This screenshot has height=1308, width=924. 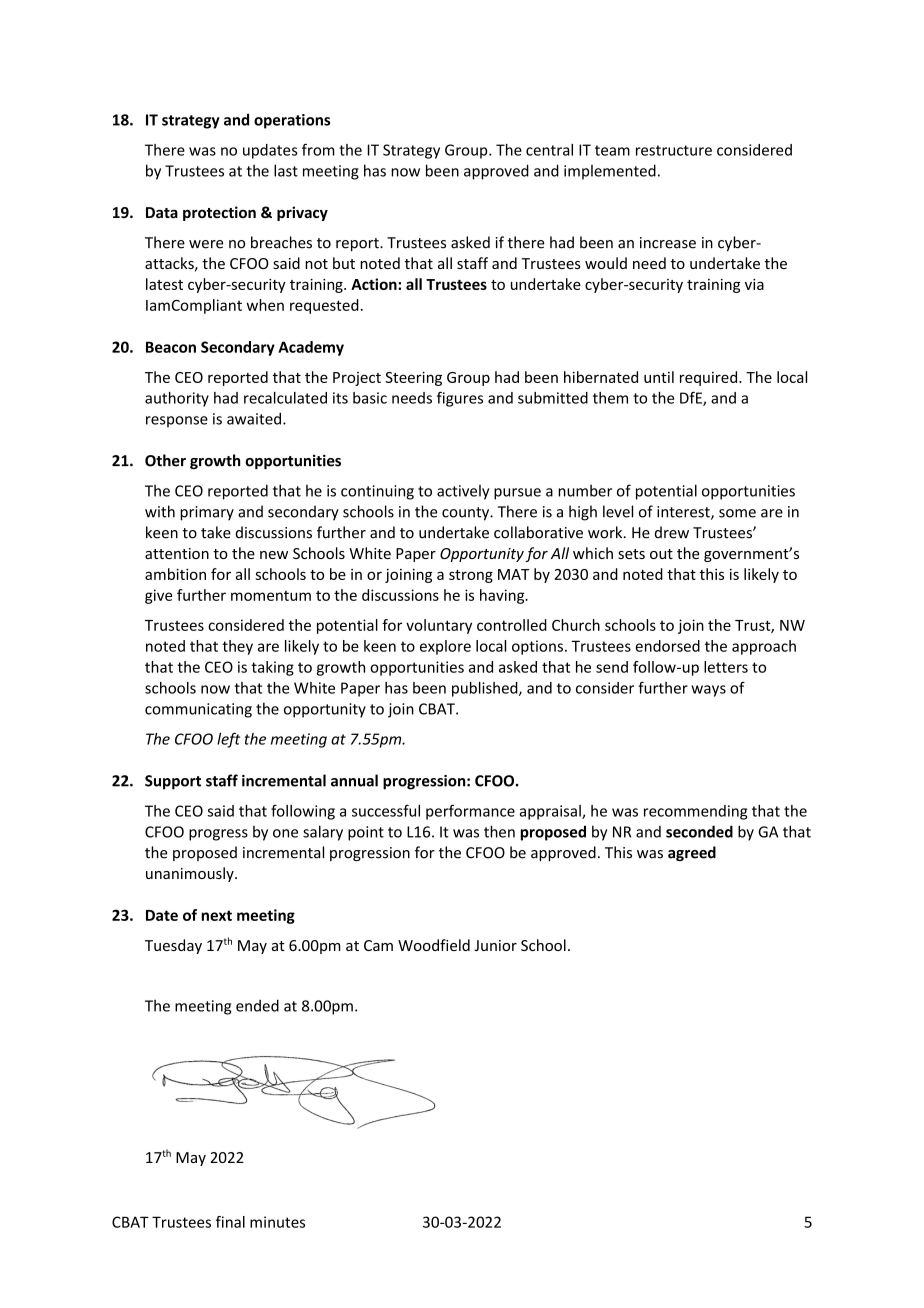 What do you see at coordinates (549, 150) in the screenshot?
I see `central` at bounding box center [549, 150].
